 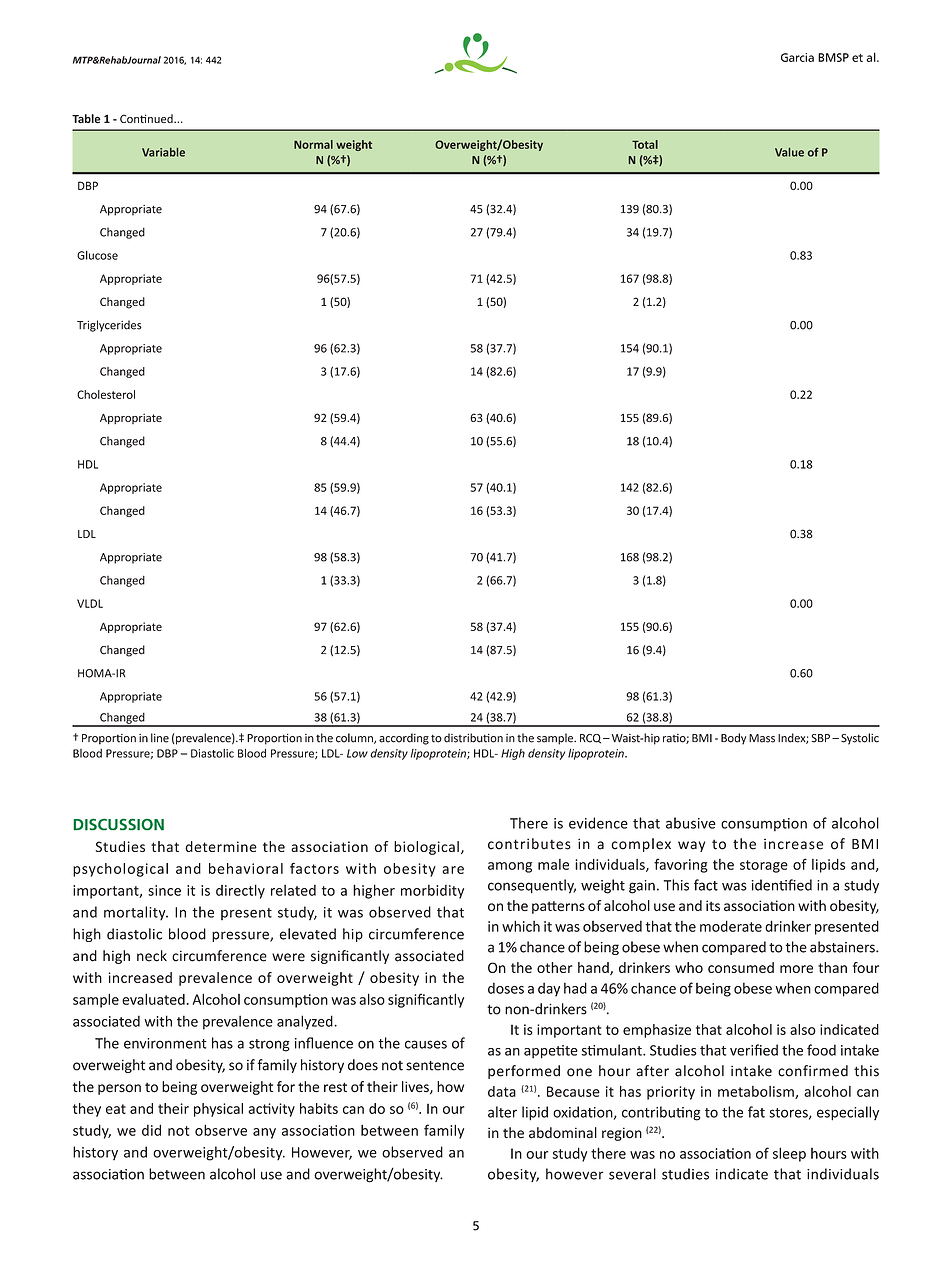 What do you see at coordinates (147, 118) in the image?
I see `Continued` at bounding box center [147, 118].
